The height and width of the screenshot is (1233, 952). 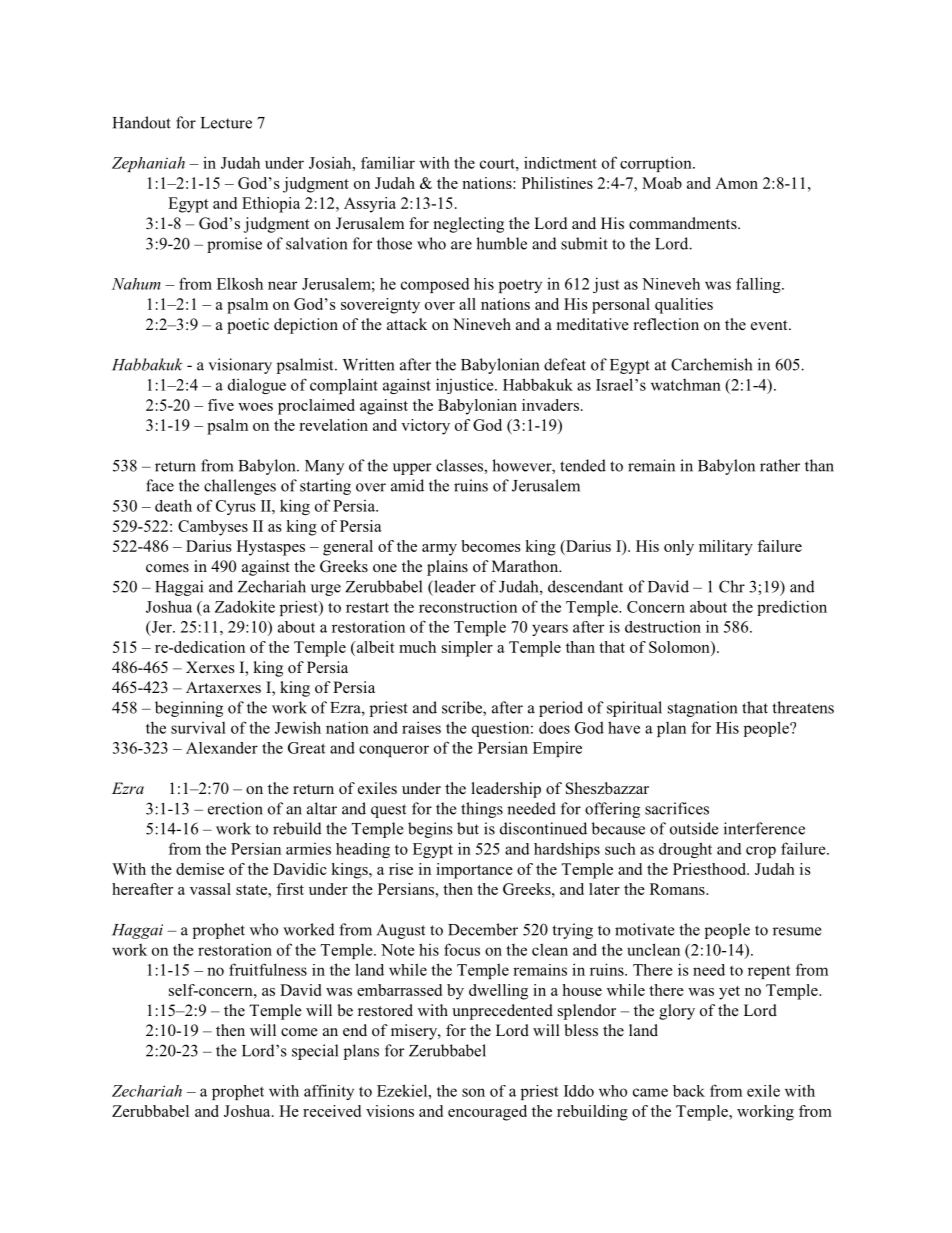 What do you see at coordinates (226, 123) in the screenshot?
I see `Lecture` at bounding box center [226, 123].
